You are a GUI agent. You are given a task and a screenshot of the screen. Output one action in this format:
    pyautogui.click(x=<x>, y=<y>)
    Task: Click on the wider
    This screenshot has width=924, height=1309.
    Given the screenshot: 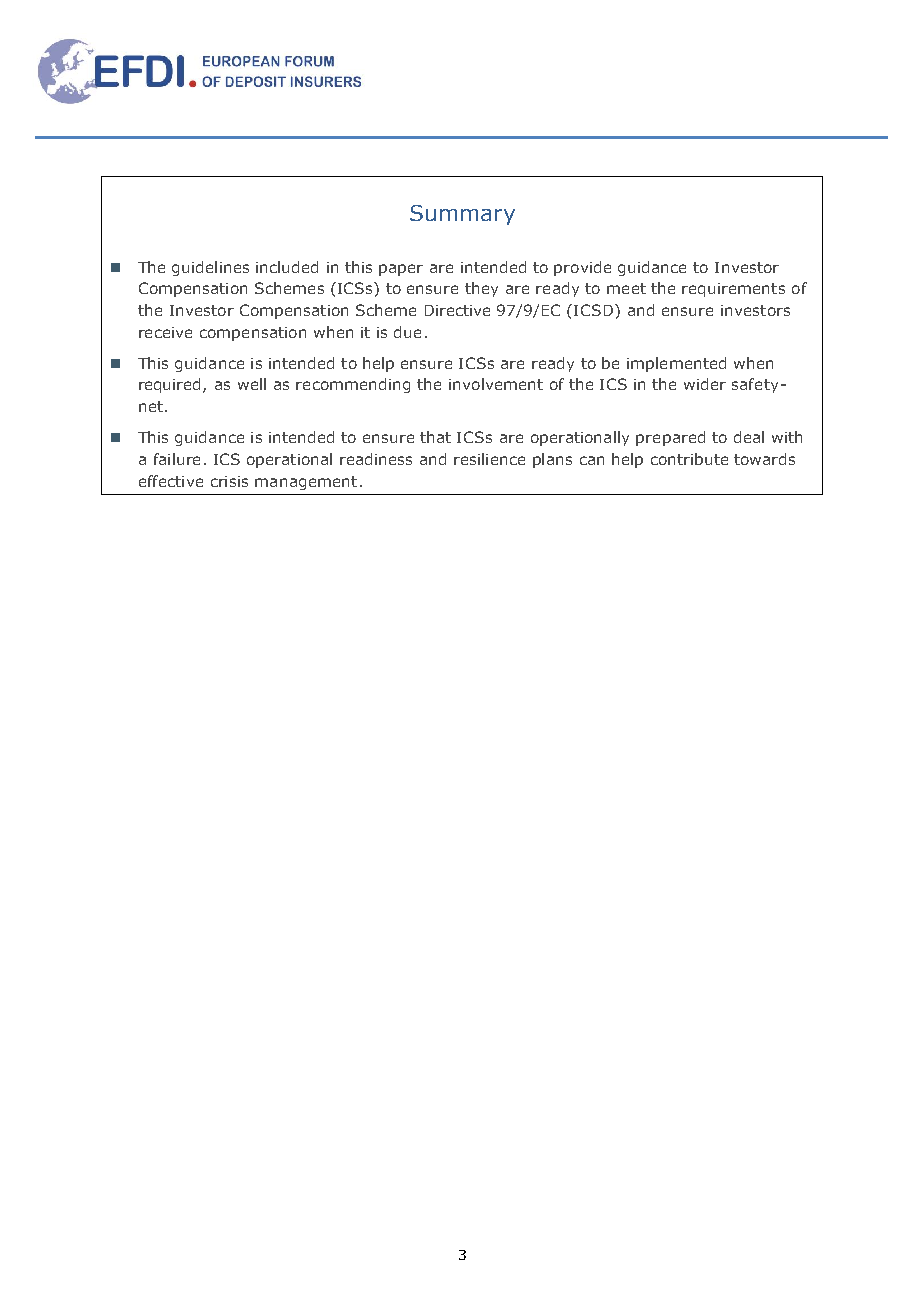 What is the action you would take?
    pyautogui.click(x=705, y=384)
